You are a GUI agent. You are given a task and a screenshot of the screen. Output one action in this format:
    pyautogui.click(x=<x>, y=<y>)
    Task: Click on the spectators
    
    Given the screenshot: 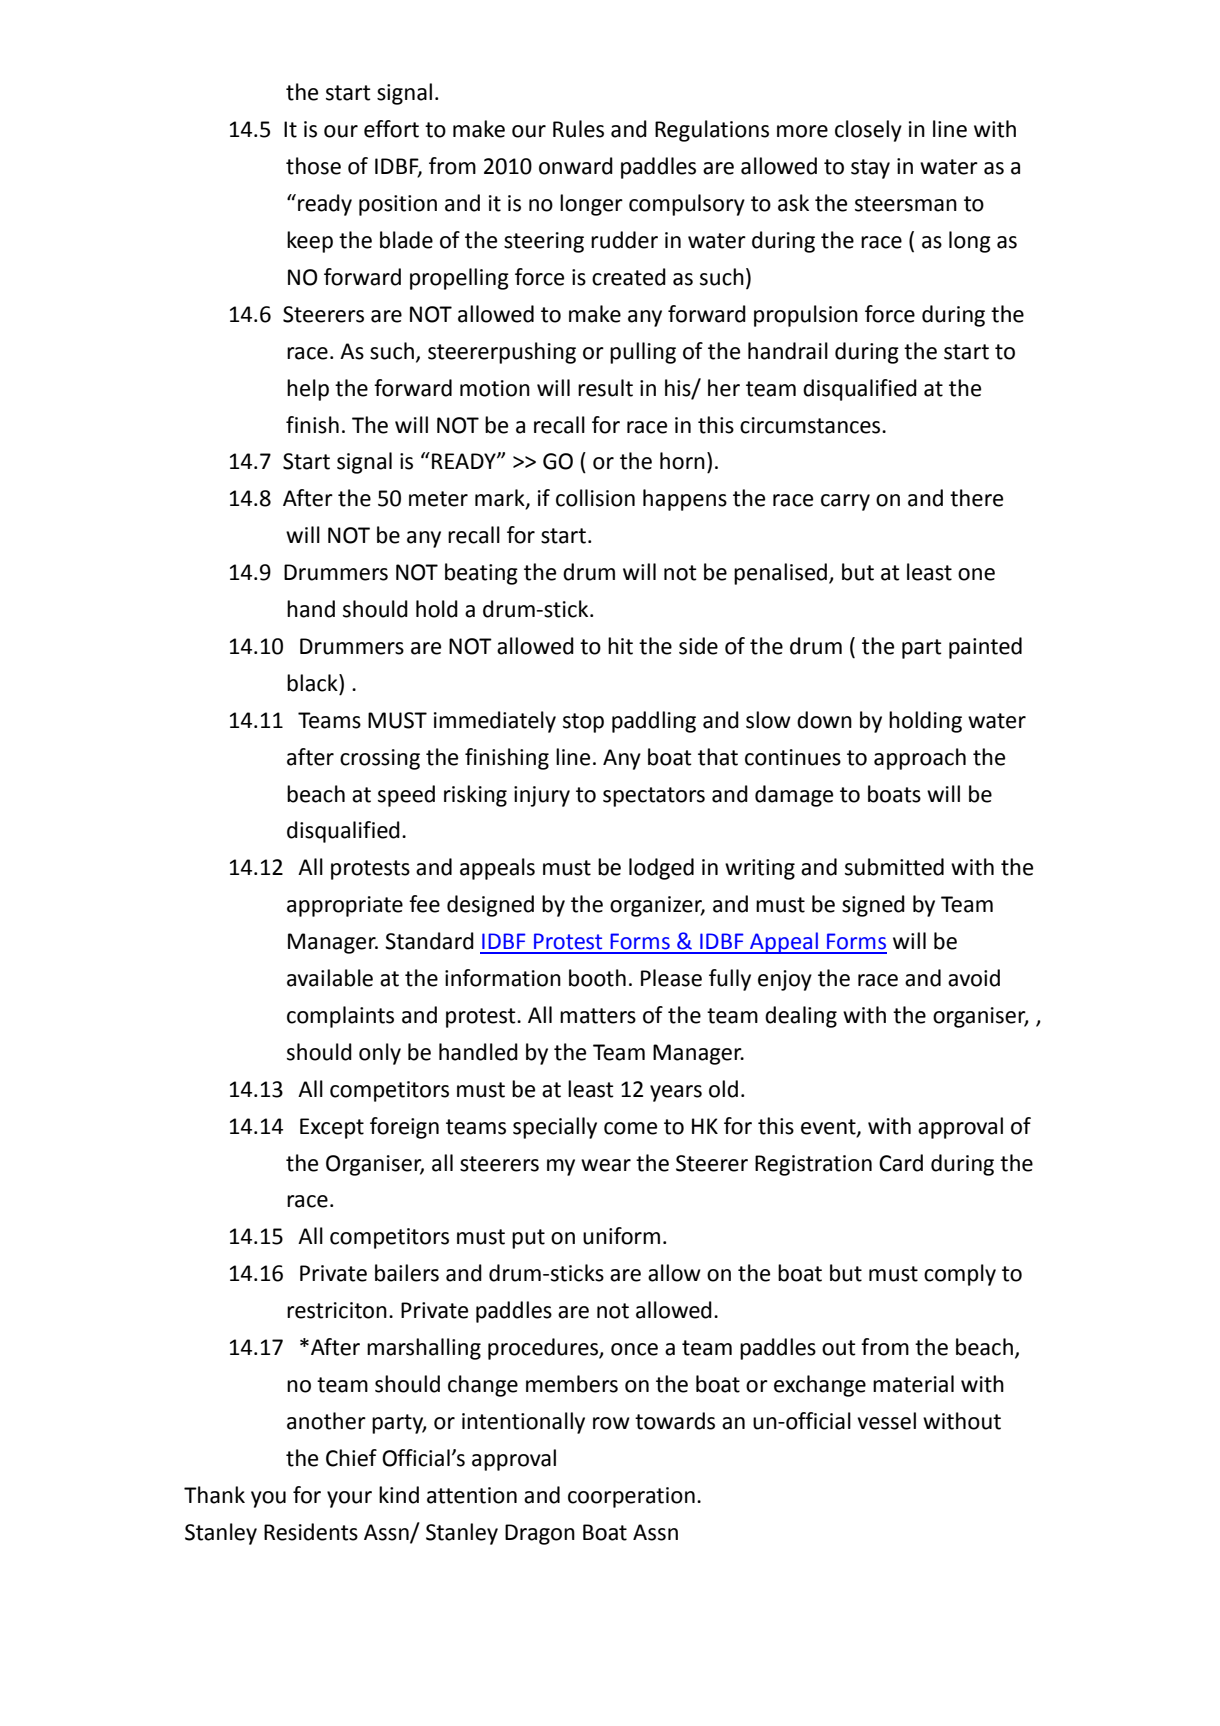 What is the action you would take?
    pyautogui.click(x=654, y=797)
